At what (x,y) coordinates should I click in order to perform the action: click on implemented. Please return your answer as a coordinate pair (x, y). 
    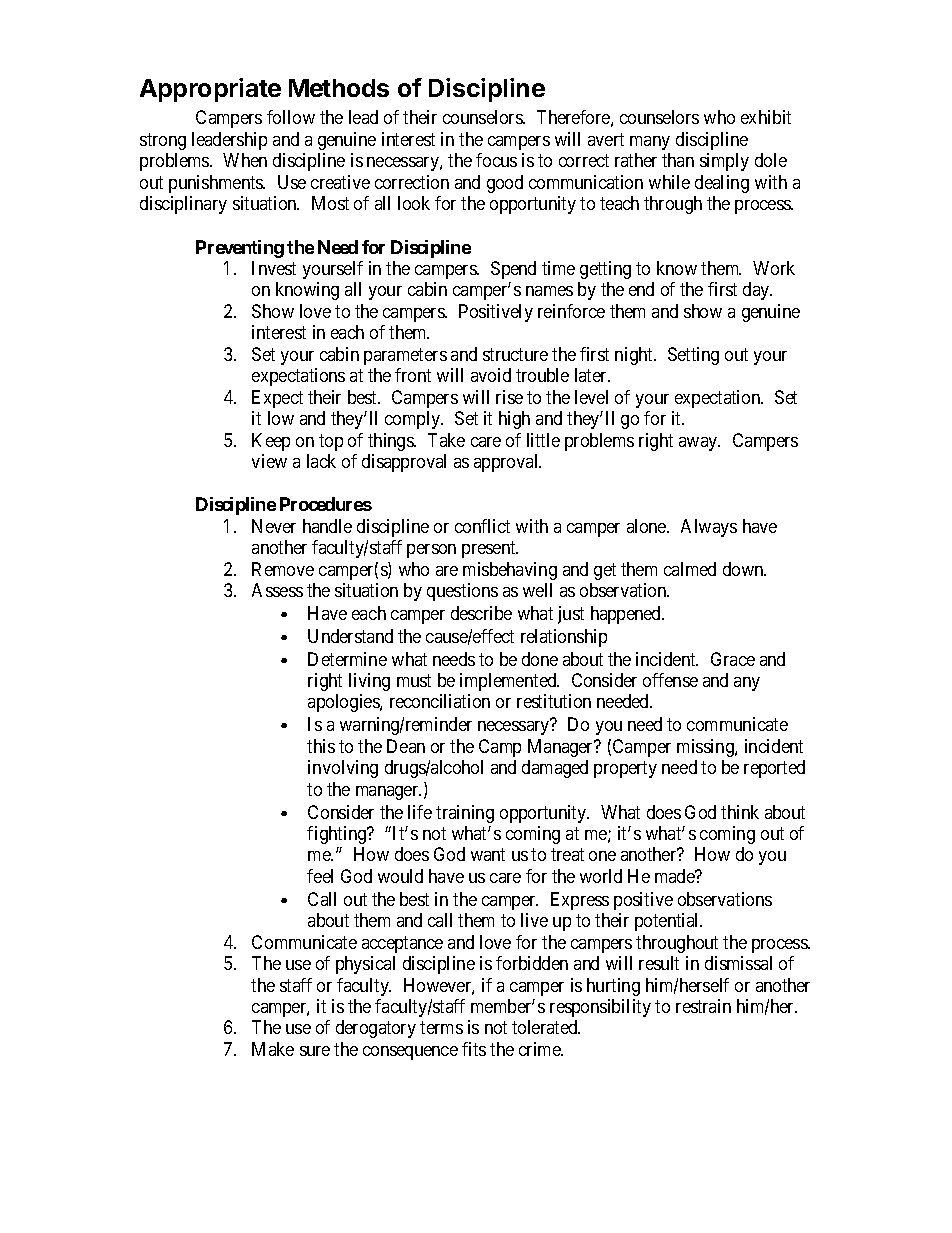
    Looking at the image, I should click on (509, 682).
